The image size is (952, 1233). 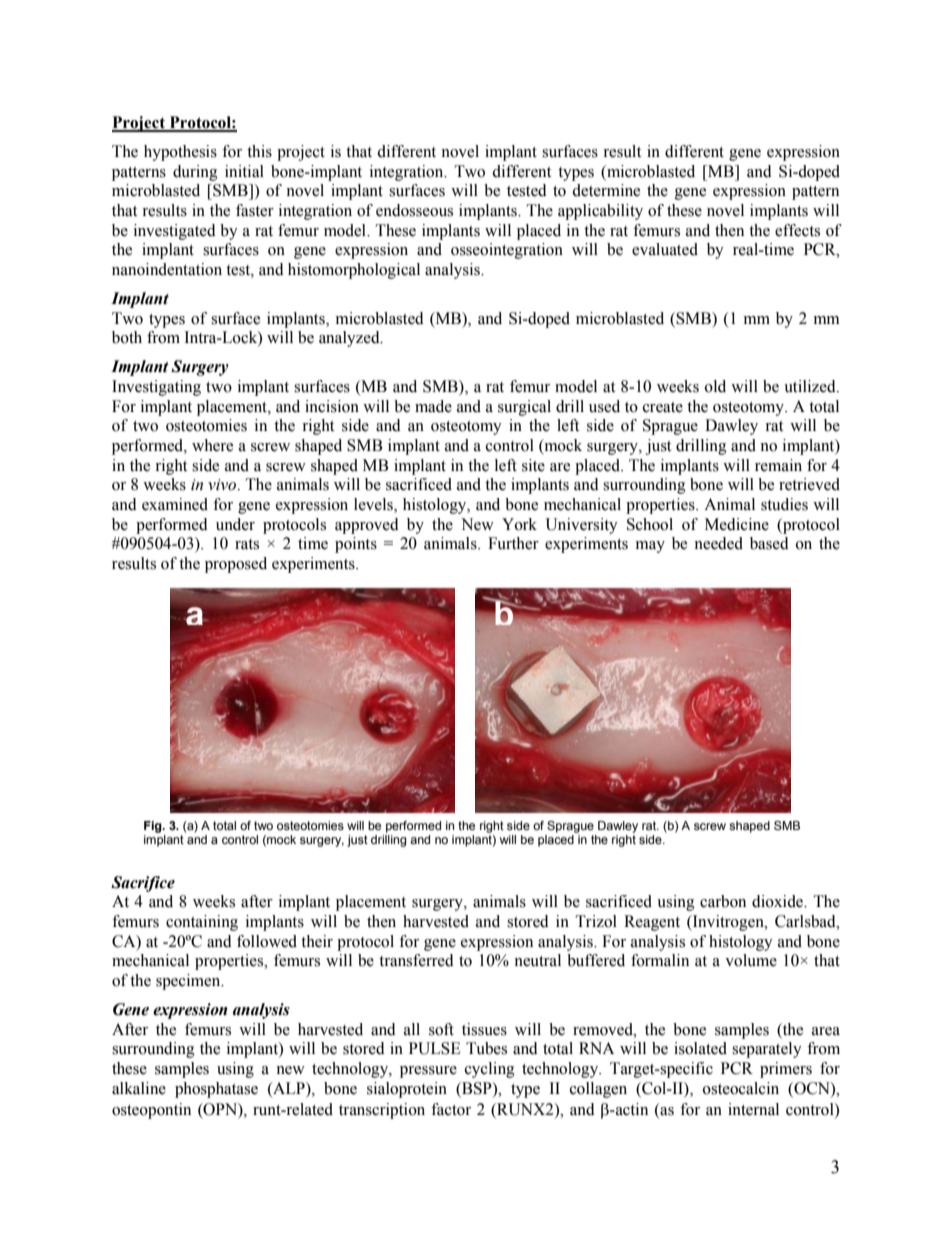 What do you see at coordinates (715, 386) in the document?
I see `old` at bounding box center [715, 386].
